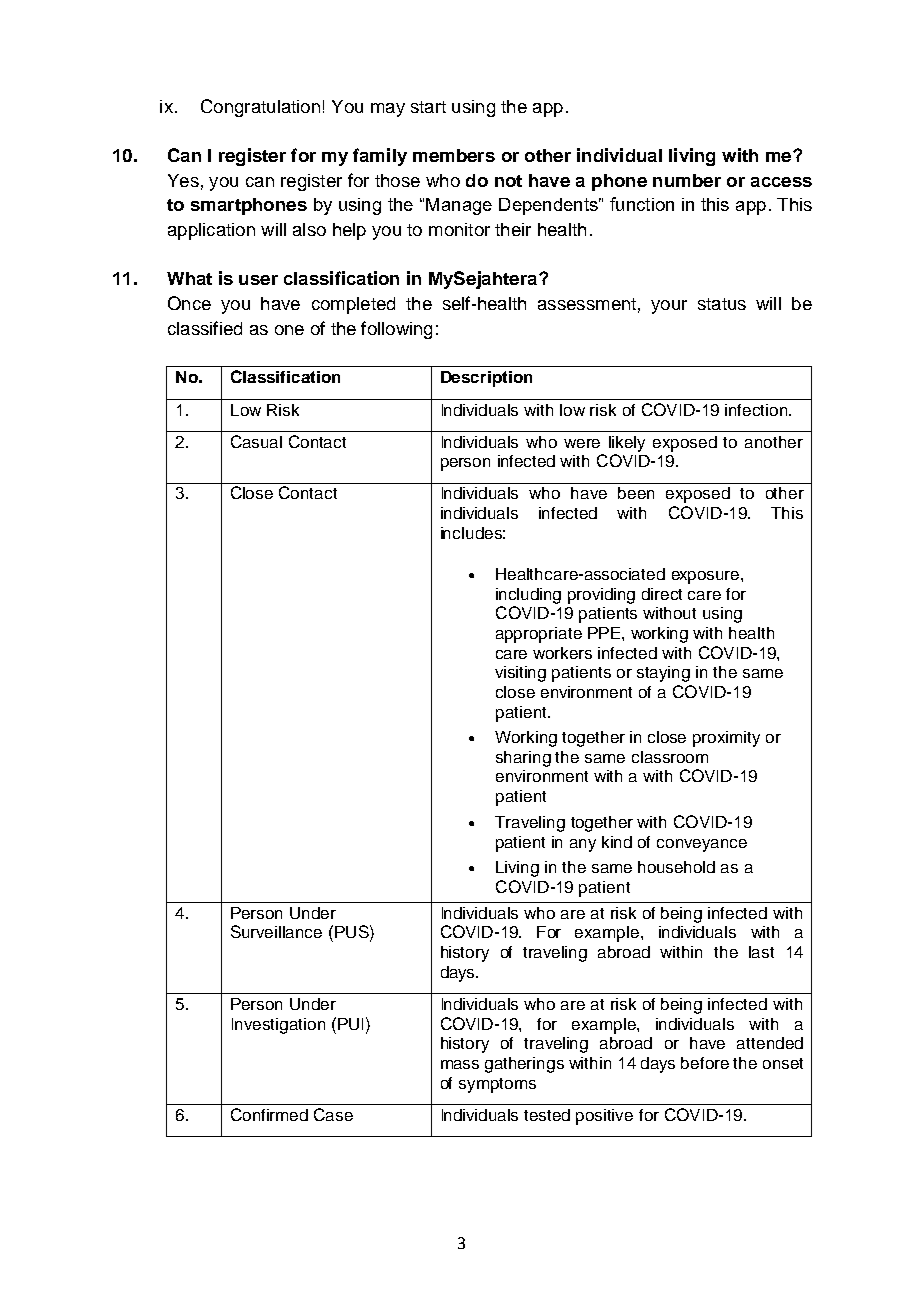  I want to click on number, so click(687, 180).
